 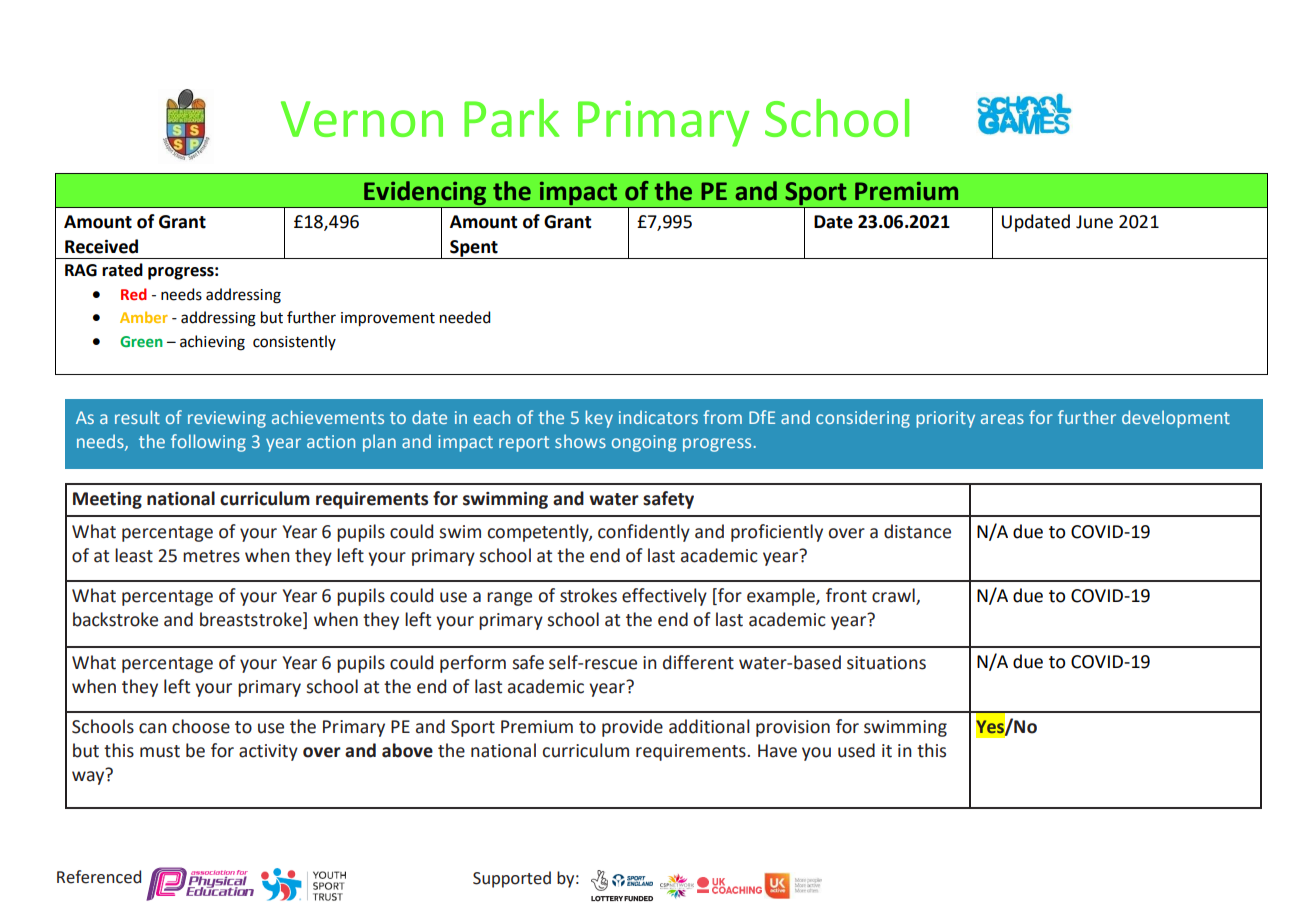 I want to click on distance, so click(x=917, y=531).
